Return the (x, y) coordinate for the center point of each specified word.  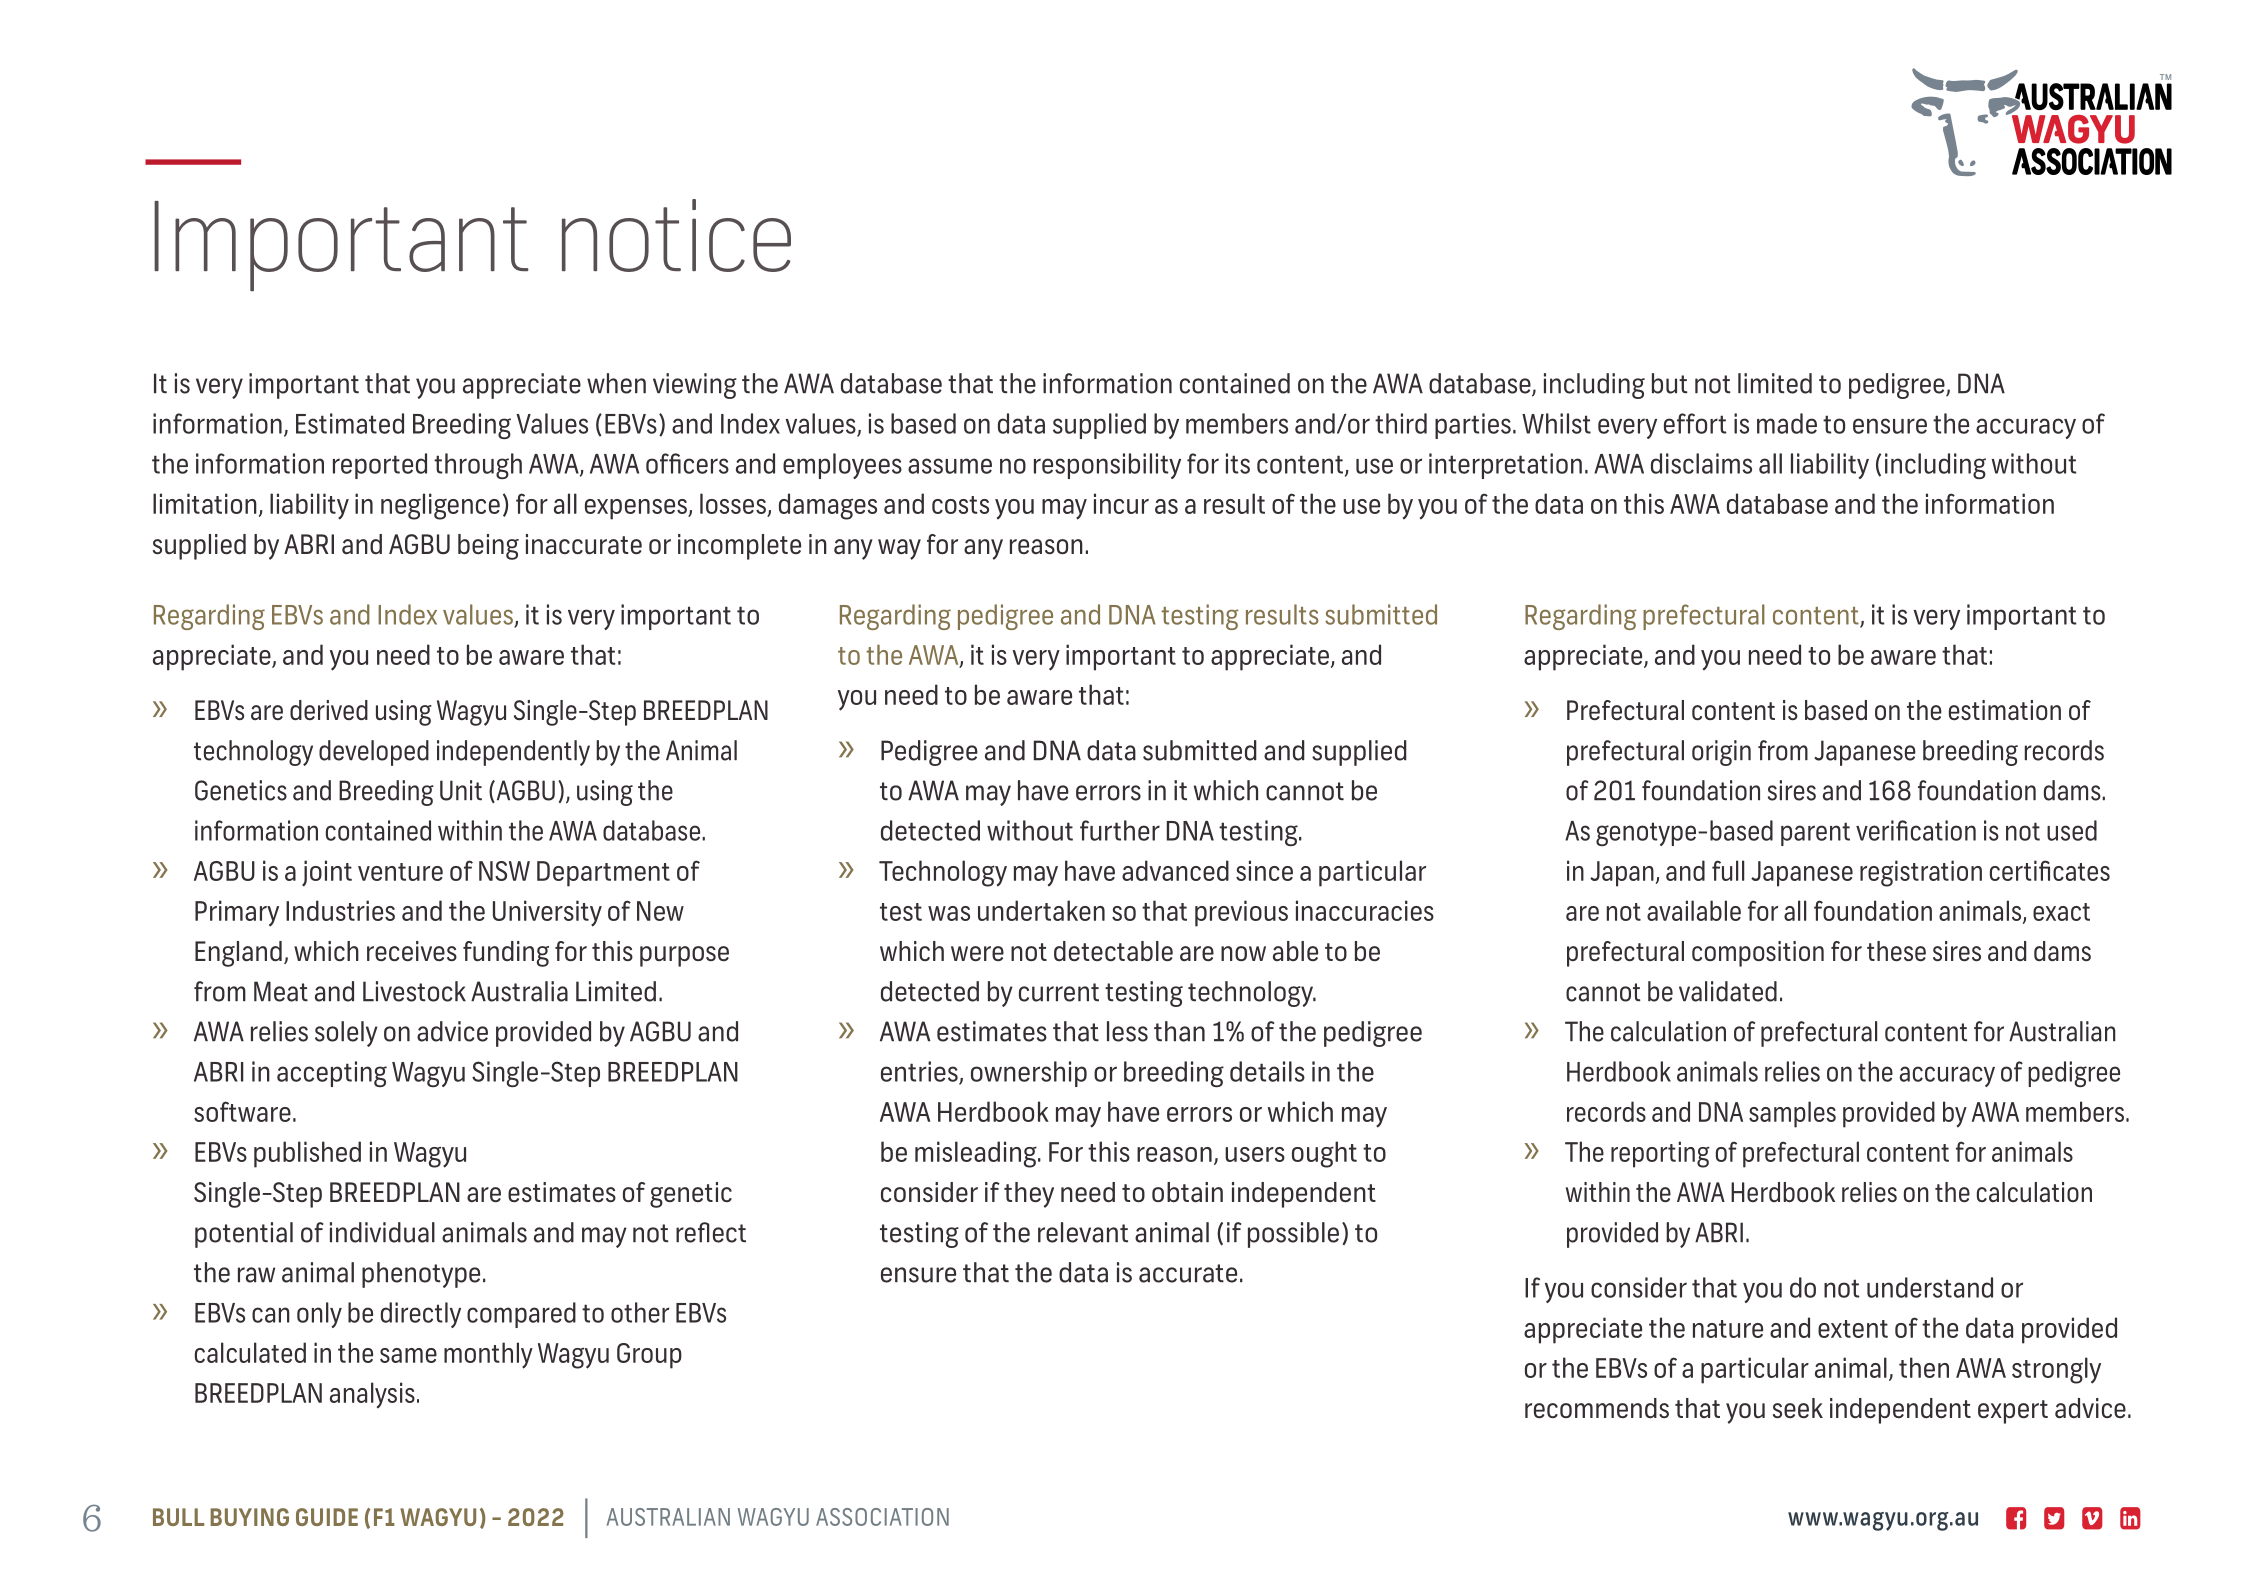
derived (329, 710)
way (899, 549)
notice (676, 235)
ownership (1029, 1074)
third (1401, 423)
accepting (332, 1074)
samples (1792, 1114)
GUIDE (327, 1517)
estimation (2005, 710)
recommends (1597, 1408)
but (1670, 383)
